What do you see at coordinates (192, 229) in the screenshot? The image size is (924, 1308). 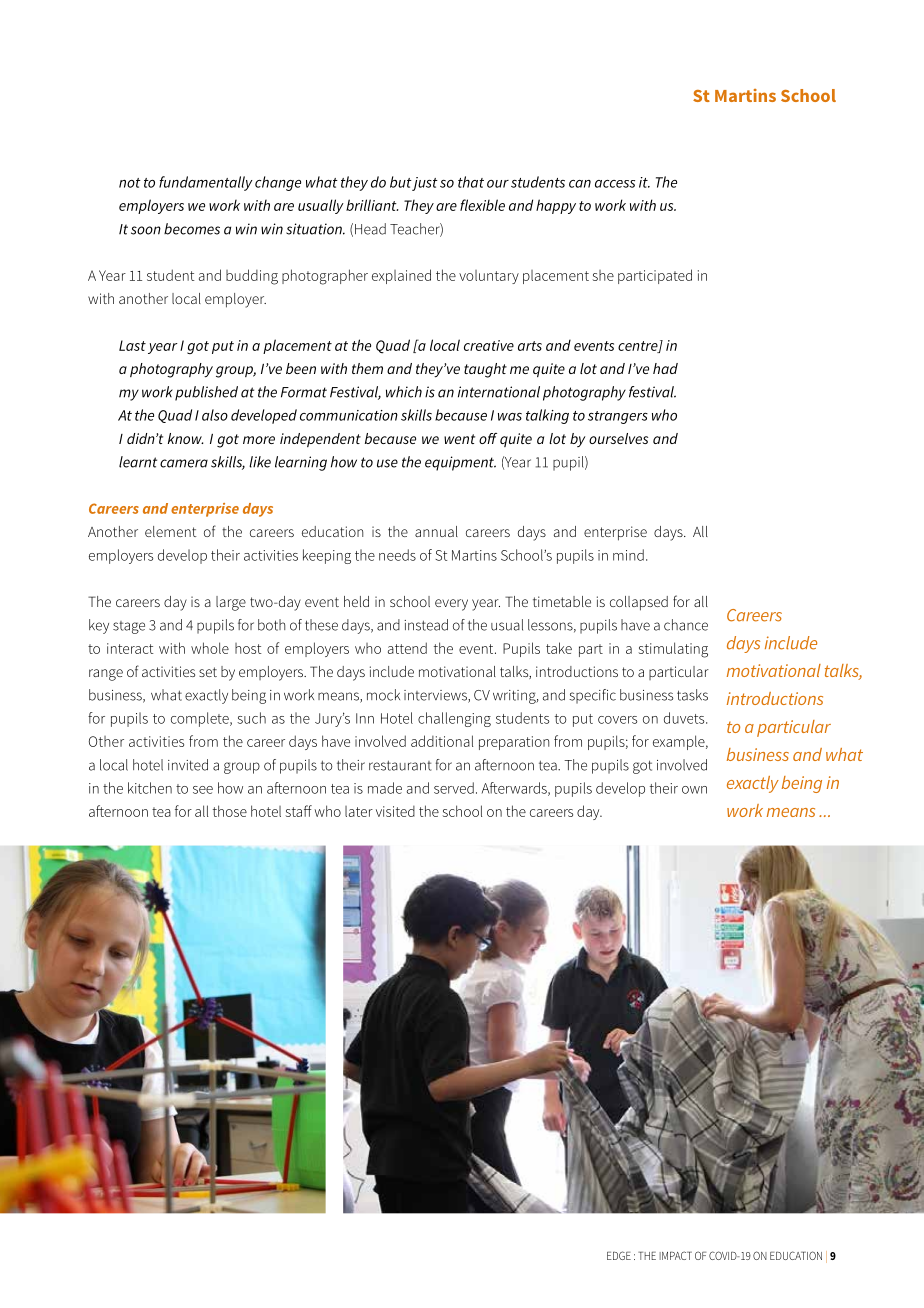 I see `becomes` at bounding box center [192, 229].
